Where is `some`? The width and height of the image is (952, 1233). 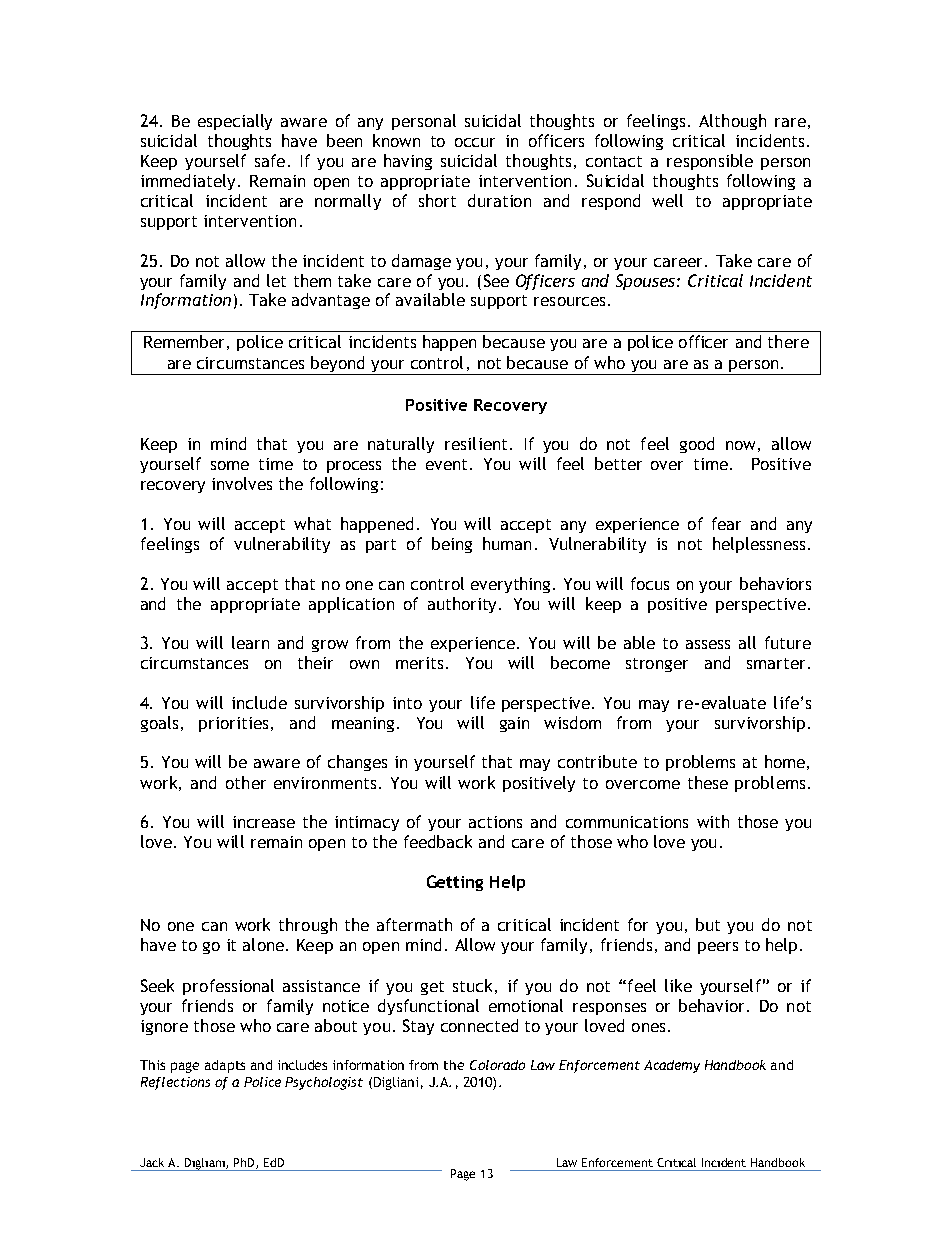 some is located at coordinates (230, 465).
